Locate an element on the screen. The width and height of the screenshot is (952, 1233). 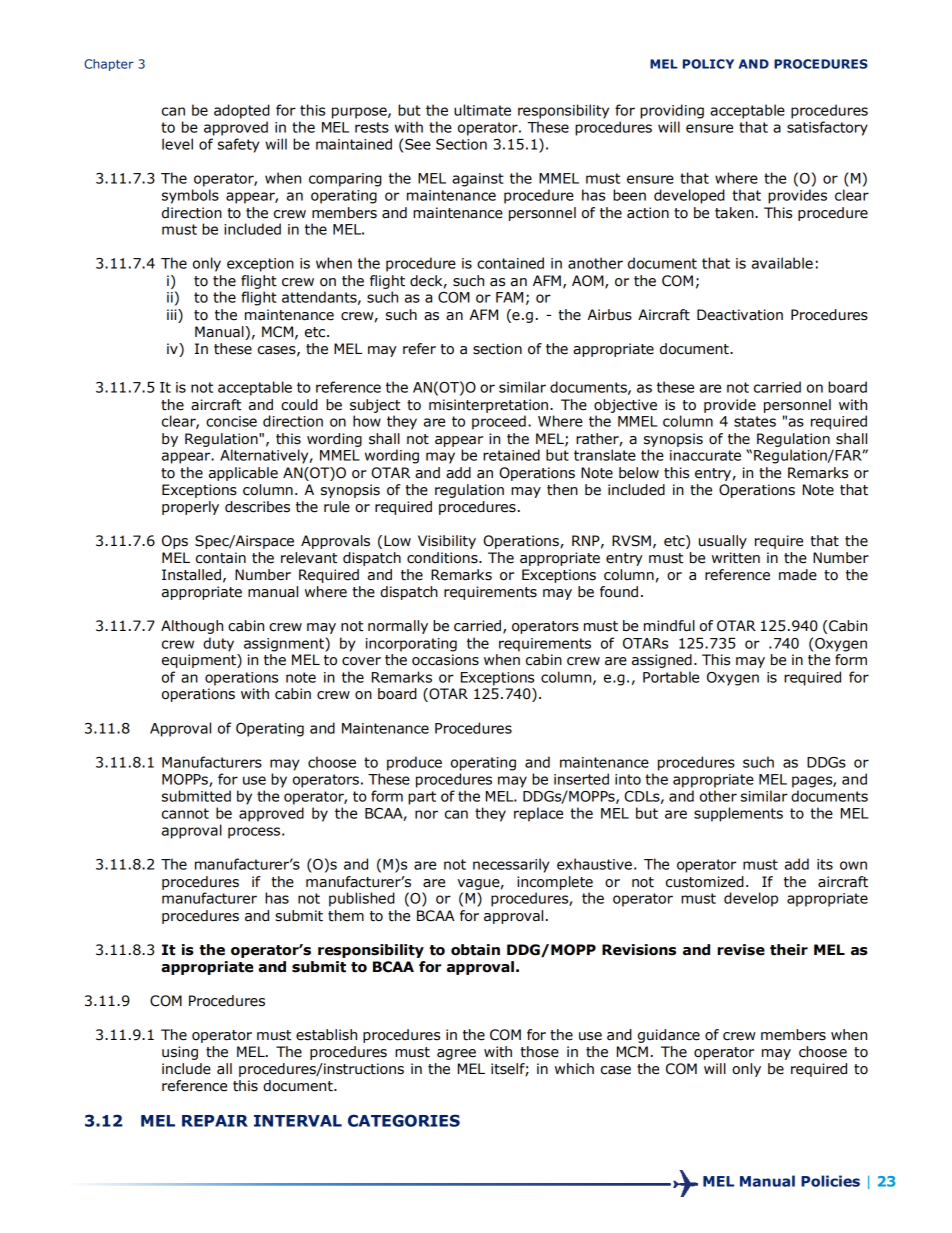
process is located at coordinates (254, 833).
